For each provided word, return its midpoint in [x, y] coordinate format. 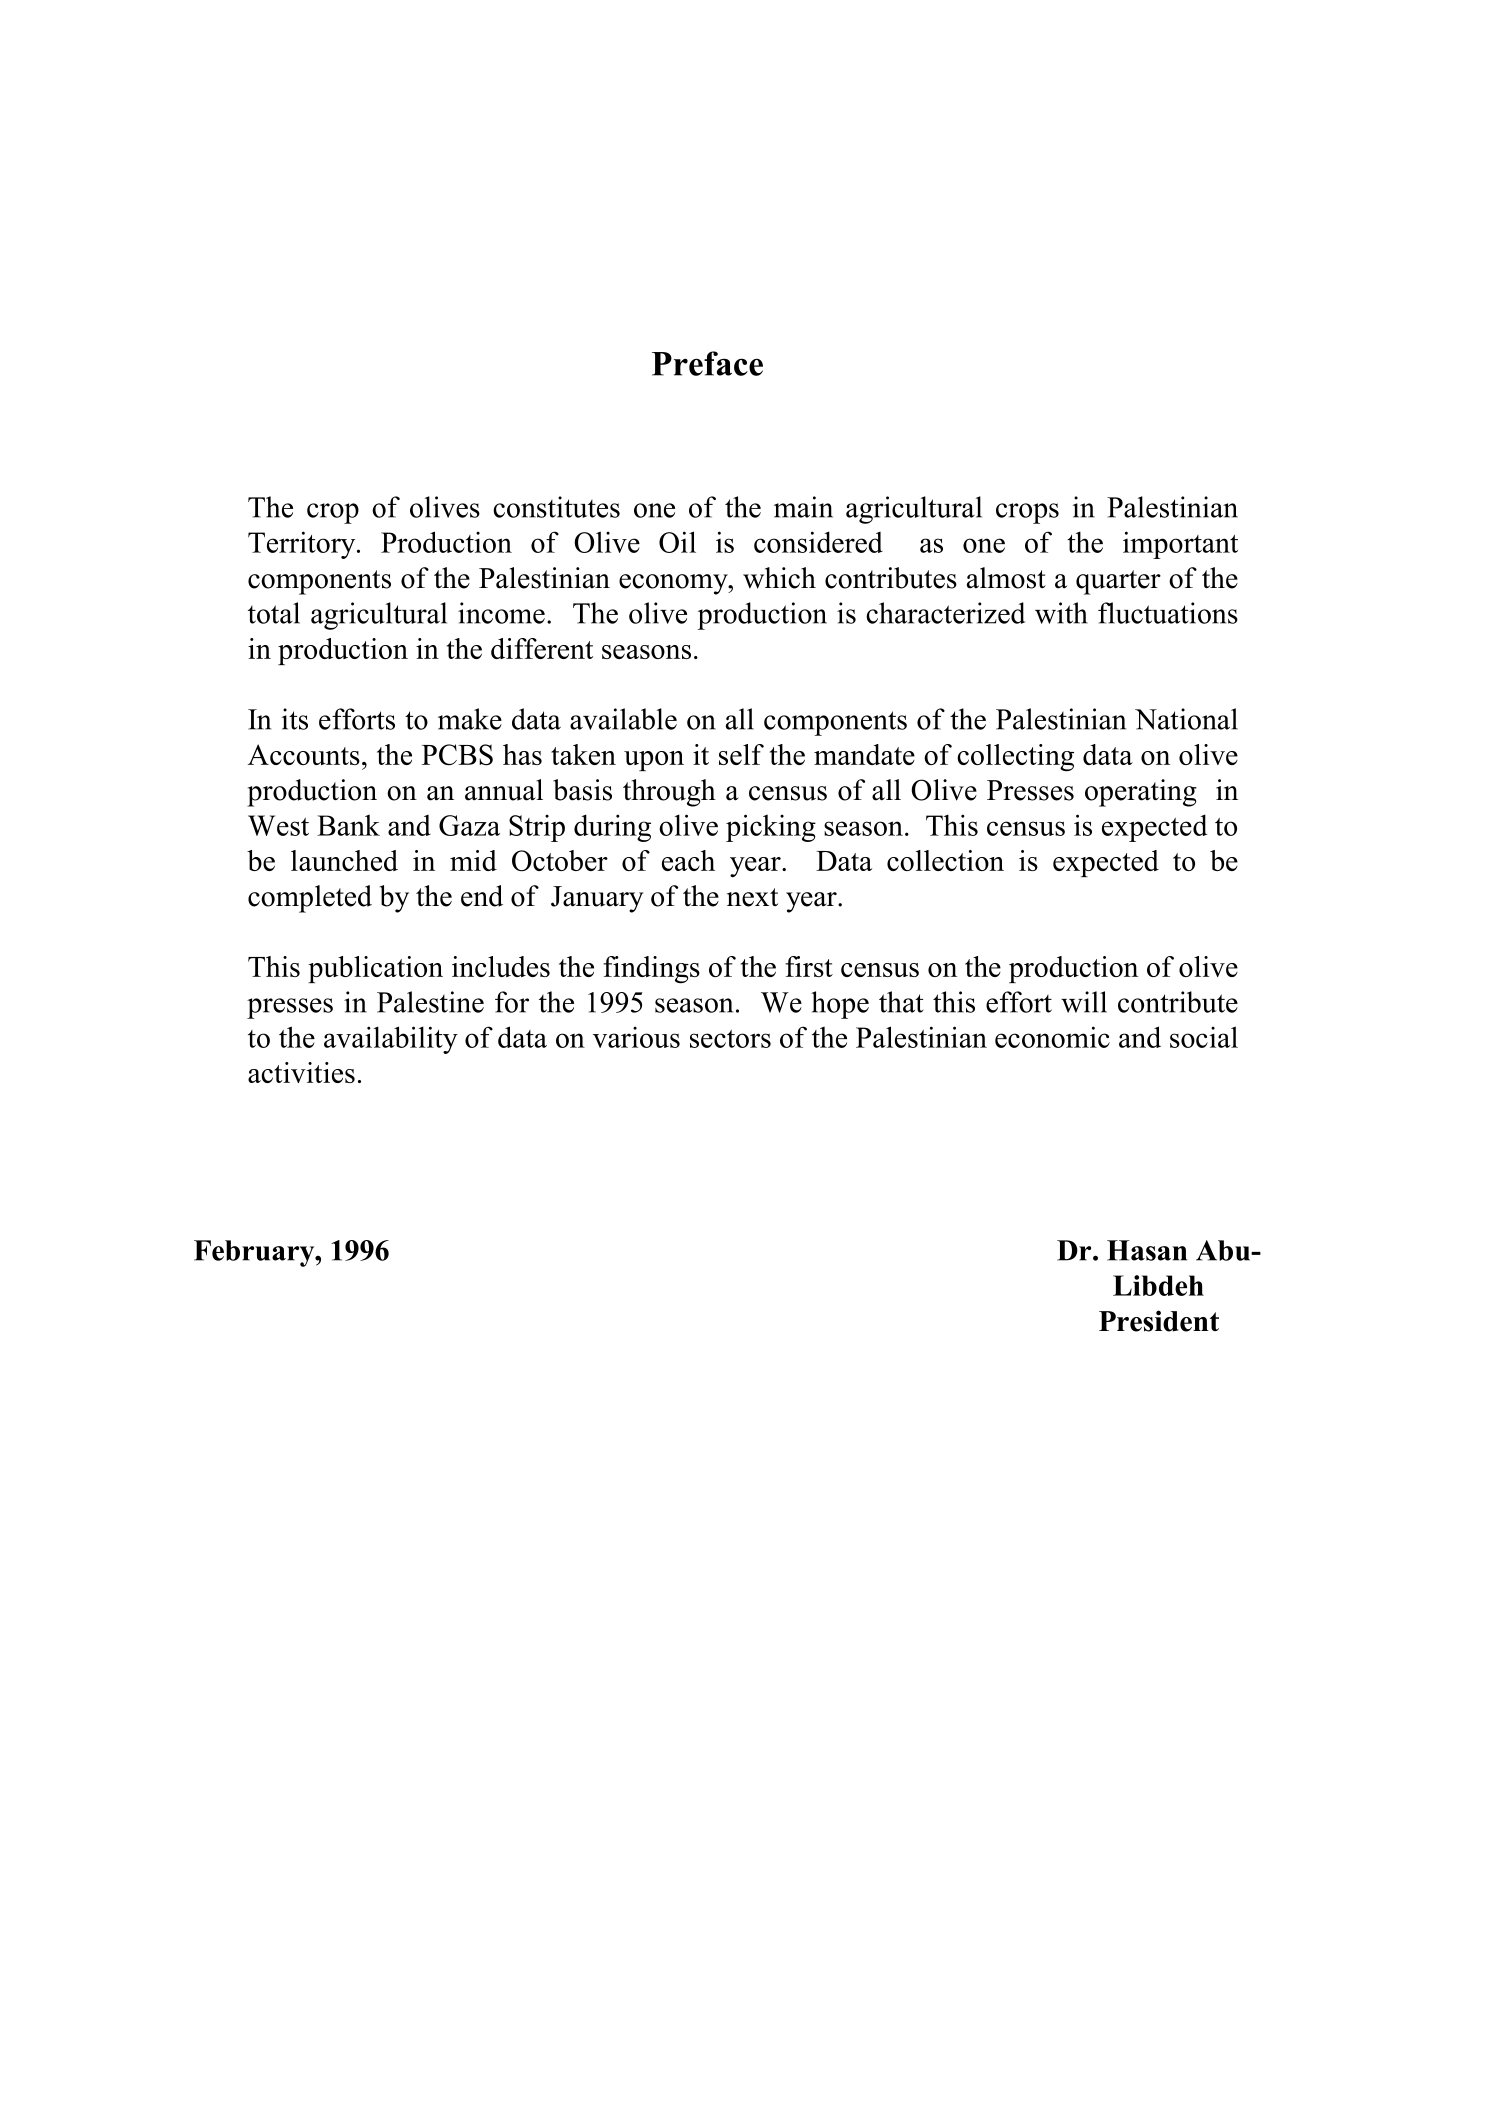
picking [771, 828]
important [1180, 545]
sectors [730, 1039]
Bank [348, 825]
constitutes [556, 507]
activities [301, 1072]
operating [1141, 793]
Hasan [1147, 1250]
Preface [707, 363]
